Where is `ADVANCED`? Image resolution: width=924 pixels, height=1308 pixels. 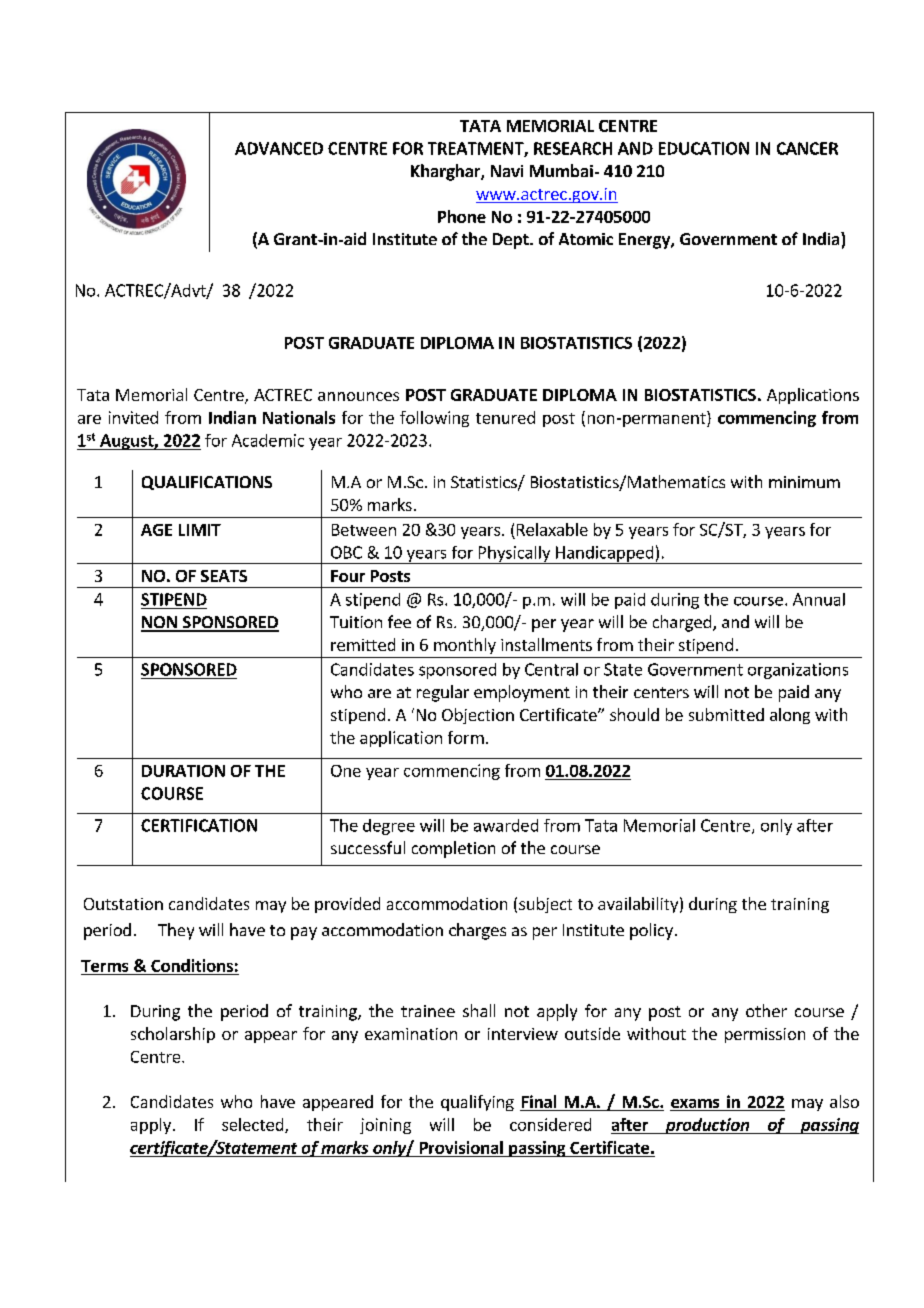
ADVANCED is located at coordinates (279, 148).
